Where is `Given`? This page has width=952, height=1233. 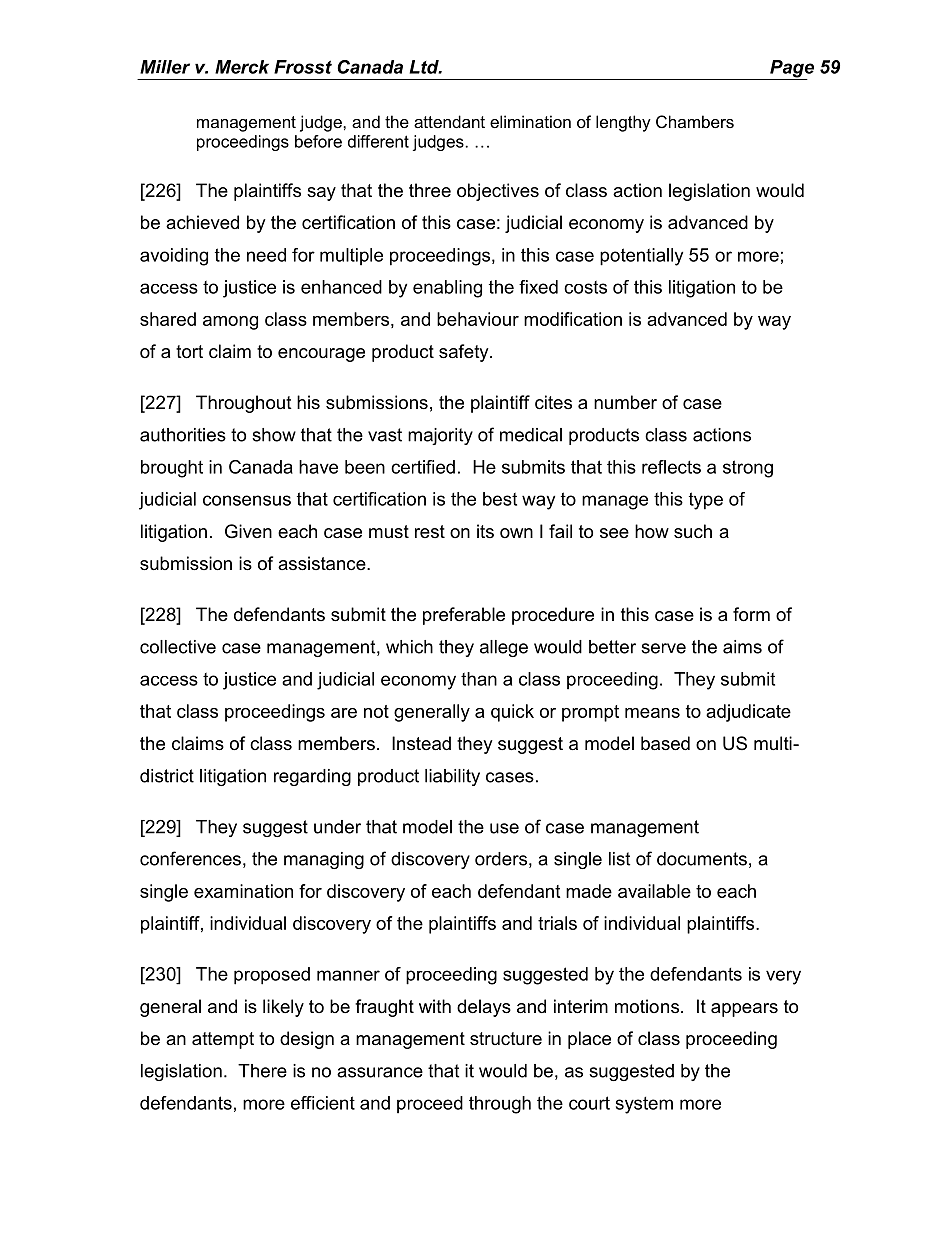 Given is located at coordinates (248, 531).
